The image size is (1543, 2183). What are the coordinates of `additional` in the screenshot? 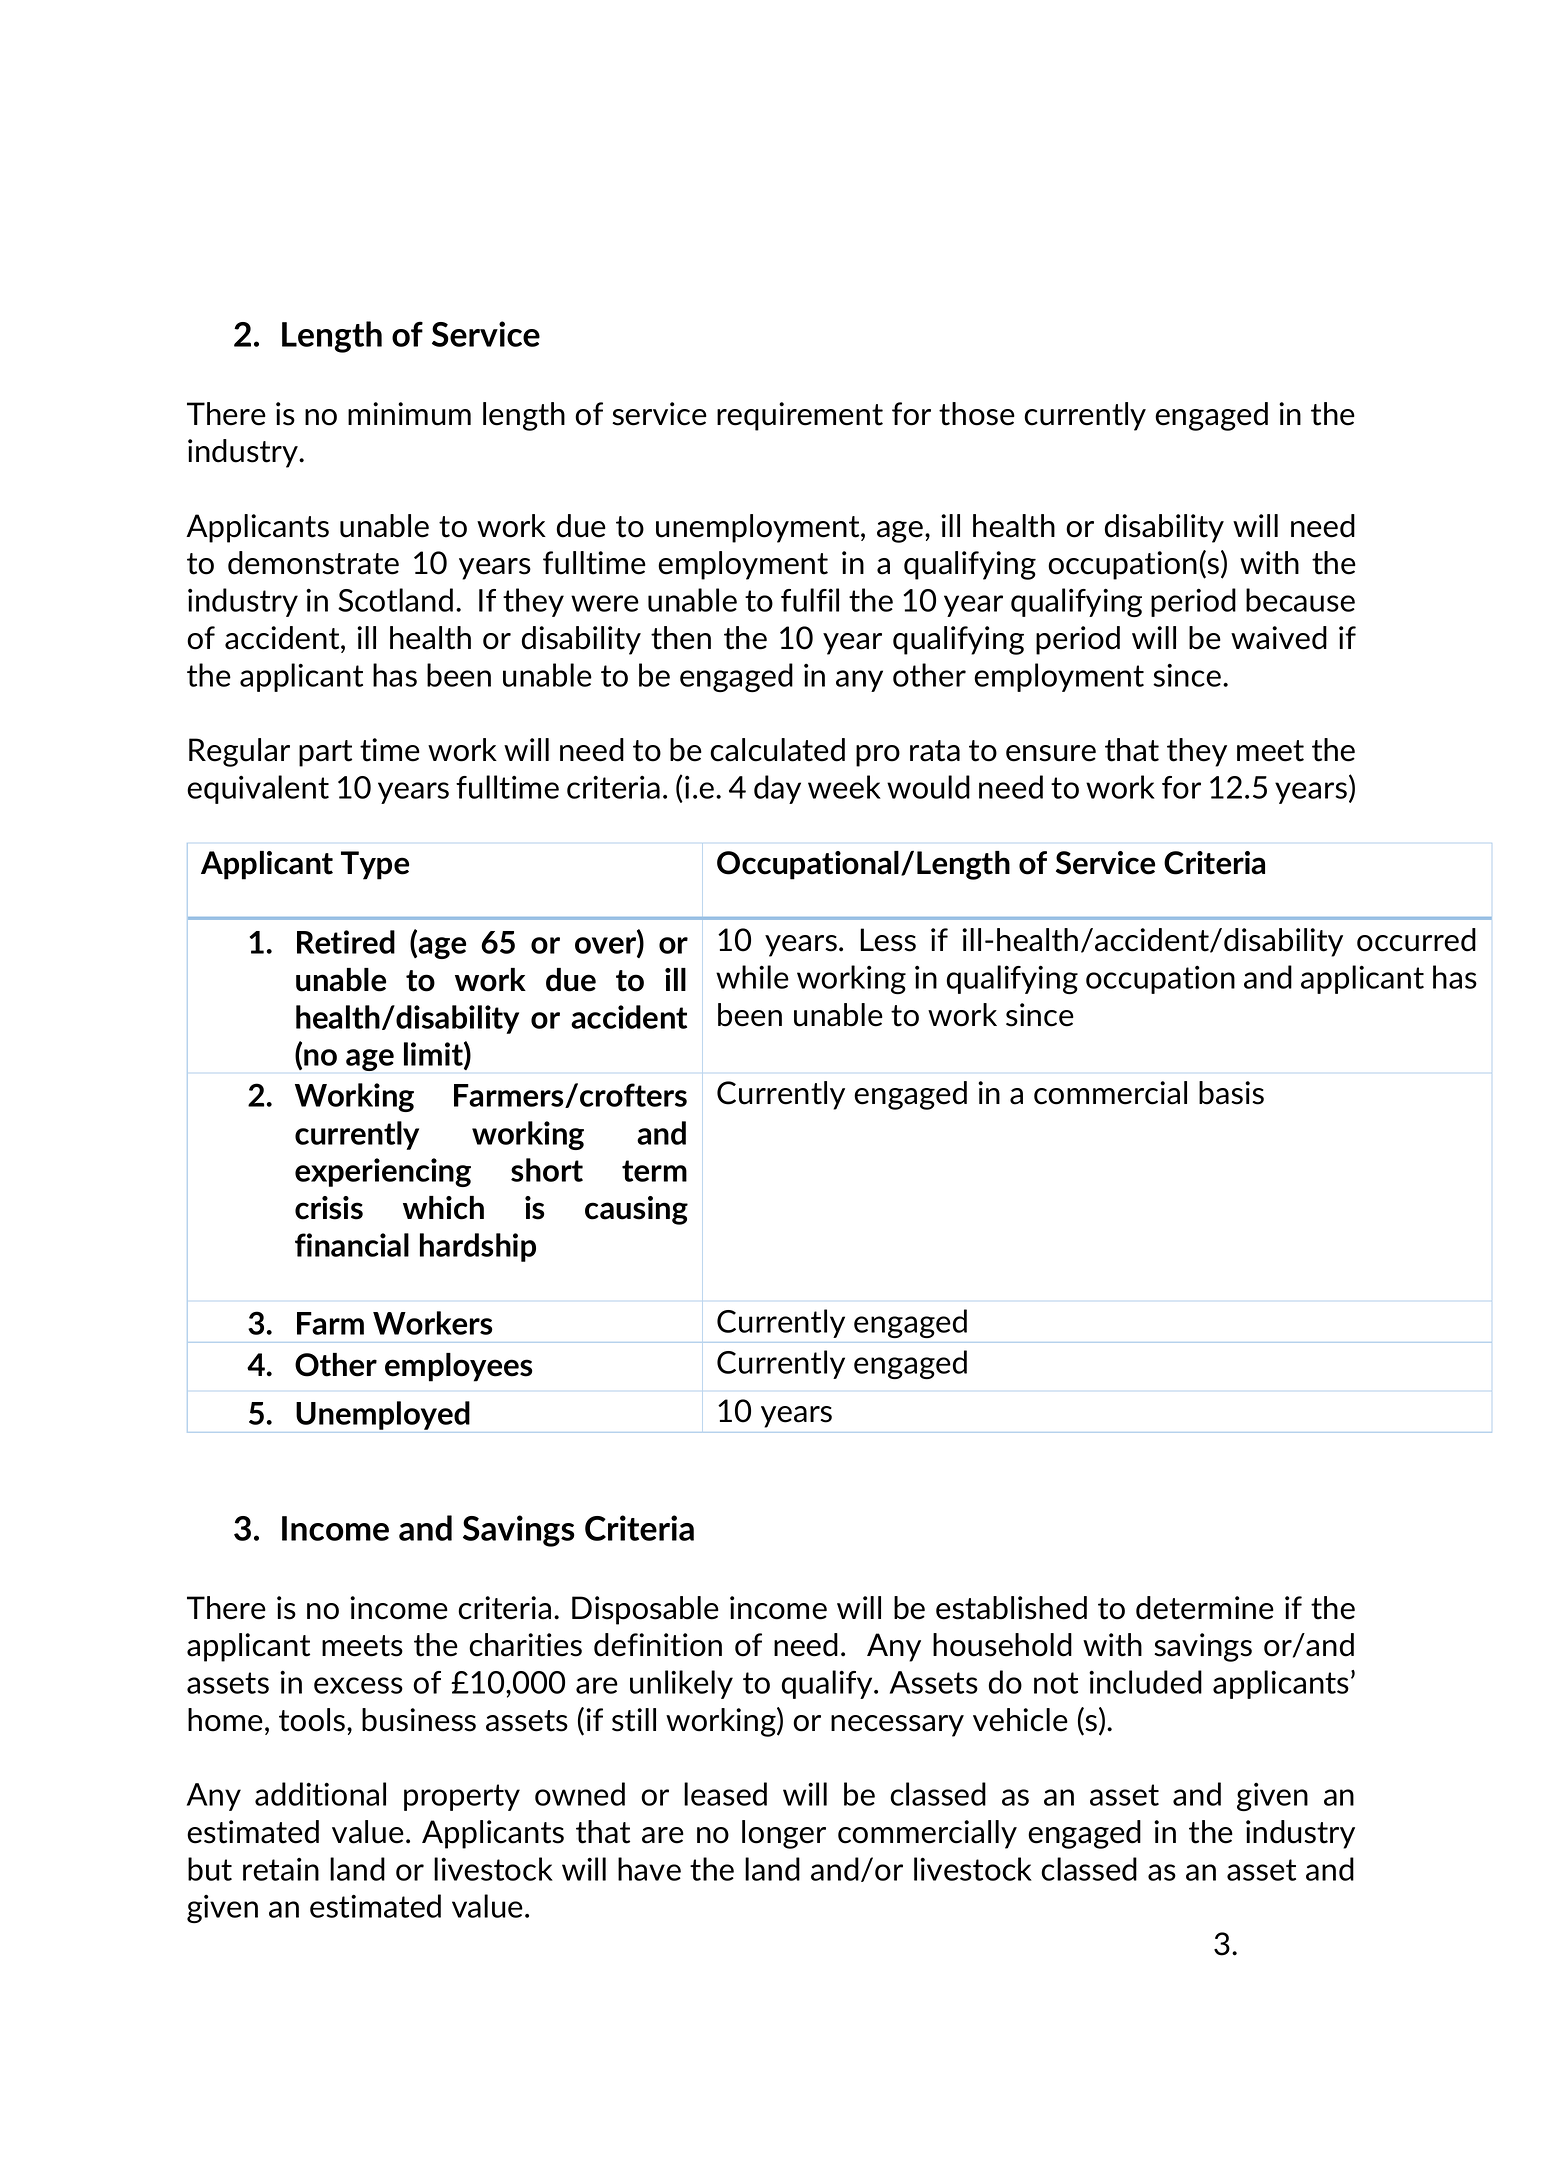 It's located at (320, 1794).
